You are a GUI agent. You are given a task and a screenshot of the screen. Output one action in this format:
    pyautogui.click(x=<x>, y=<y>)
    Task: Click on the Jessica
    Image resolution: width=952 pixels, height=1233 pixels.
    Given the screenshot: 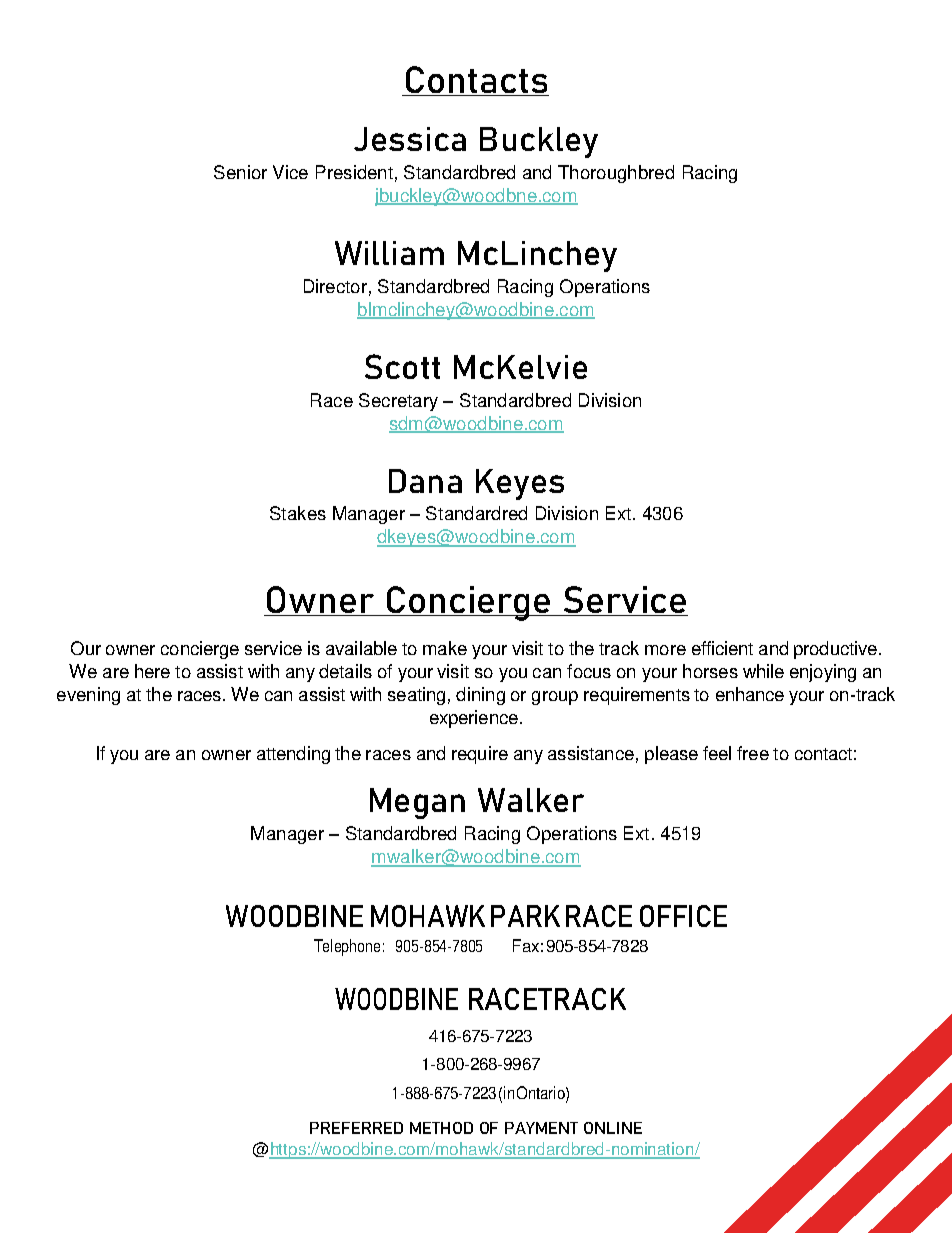 What is the action you would take?
    pyautogui.click(x=410, y=139)
